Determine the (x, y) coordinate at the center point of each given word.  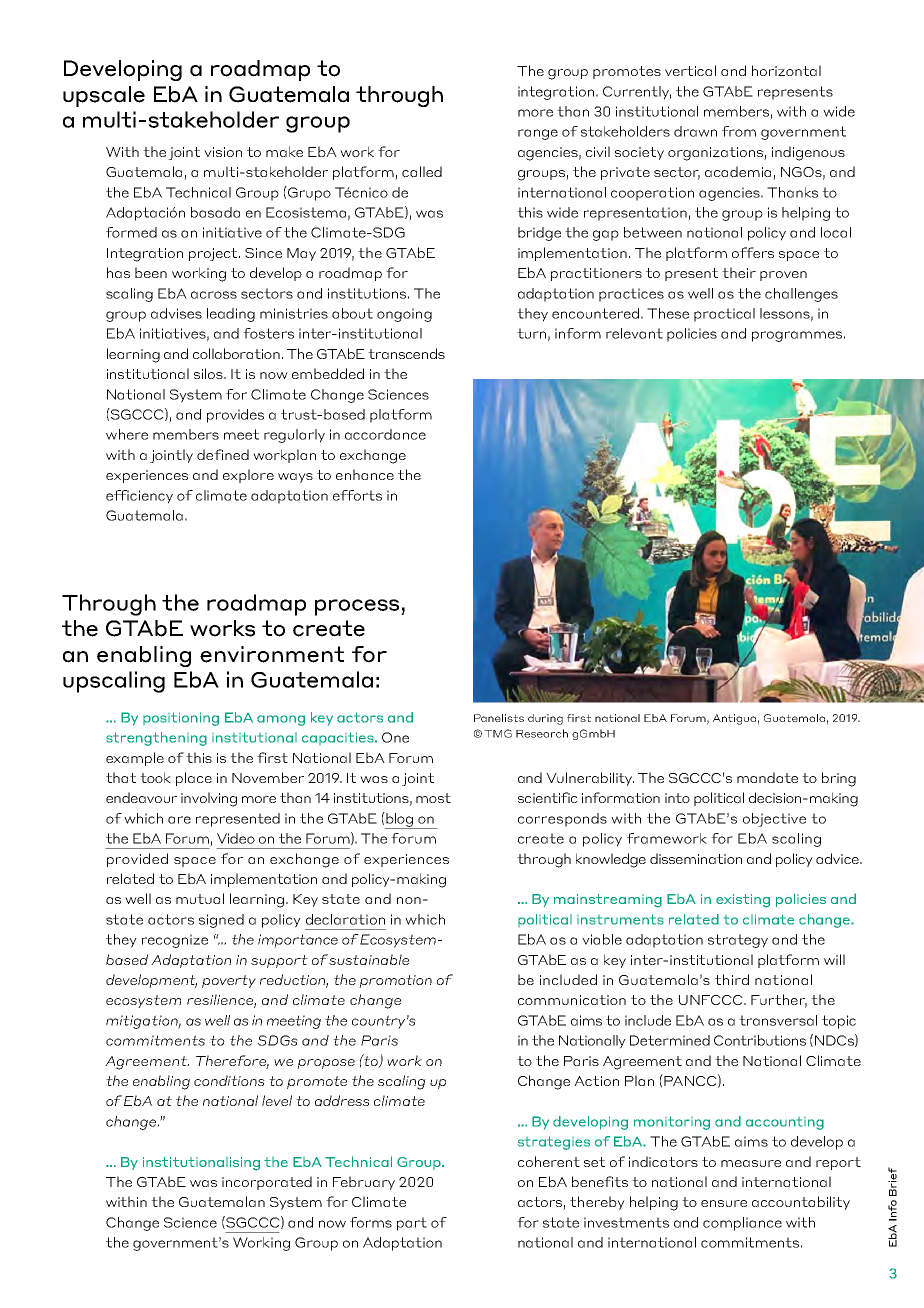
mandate (767, 777)
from (739, 131)
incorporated (267, 1183)
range (538, 134)
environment (272, 654)
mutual (200, 898)
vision (223, 152)
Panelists (499, 718)
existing (743, 901)
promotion (395, 981)
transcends (406, 353)
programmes (797, 336)
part (412, 1224)
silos (210, 373)
